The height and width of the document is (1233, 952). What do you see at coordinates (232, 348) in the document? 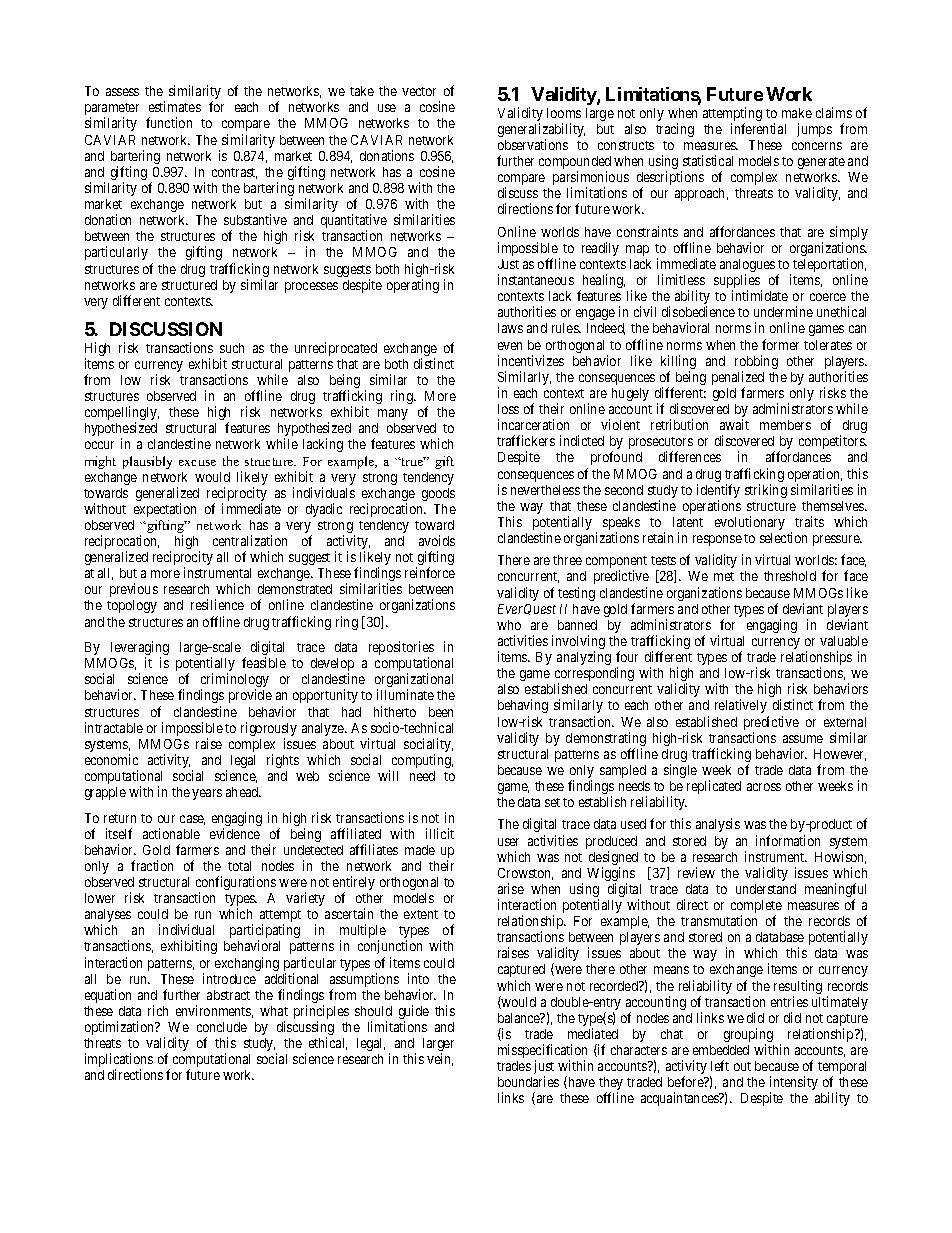
I see `such` at bounding box center [232, 348].
